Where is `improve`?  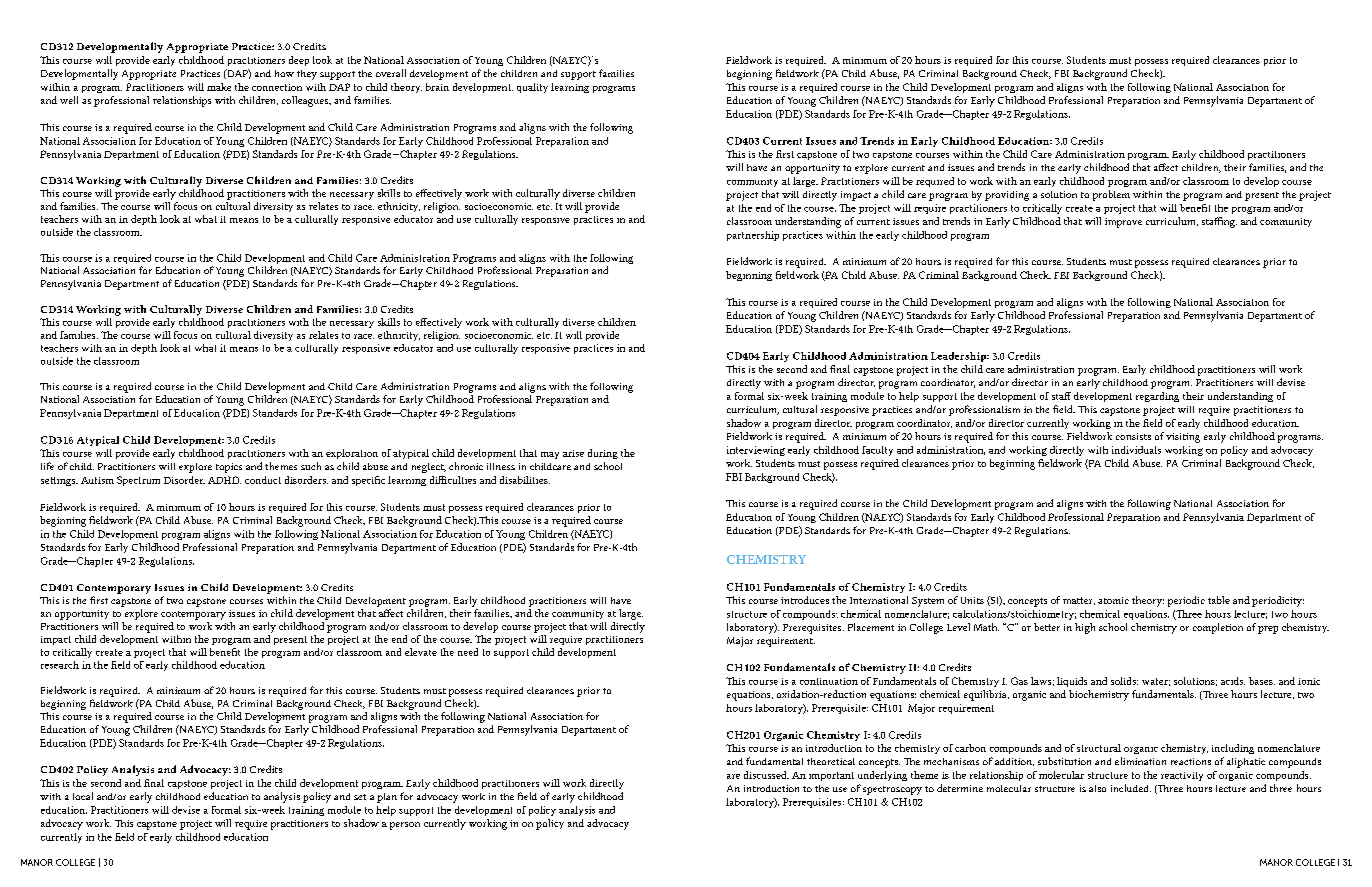 improve is located at coordinates (1123, 223).
